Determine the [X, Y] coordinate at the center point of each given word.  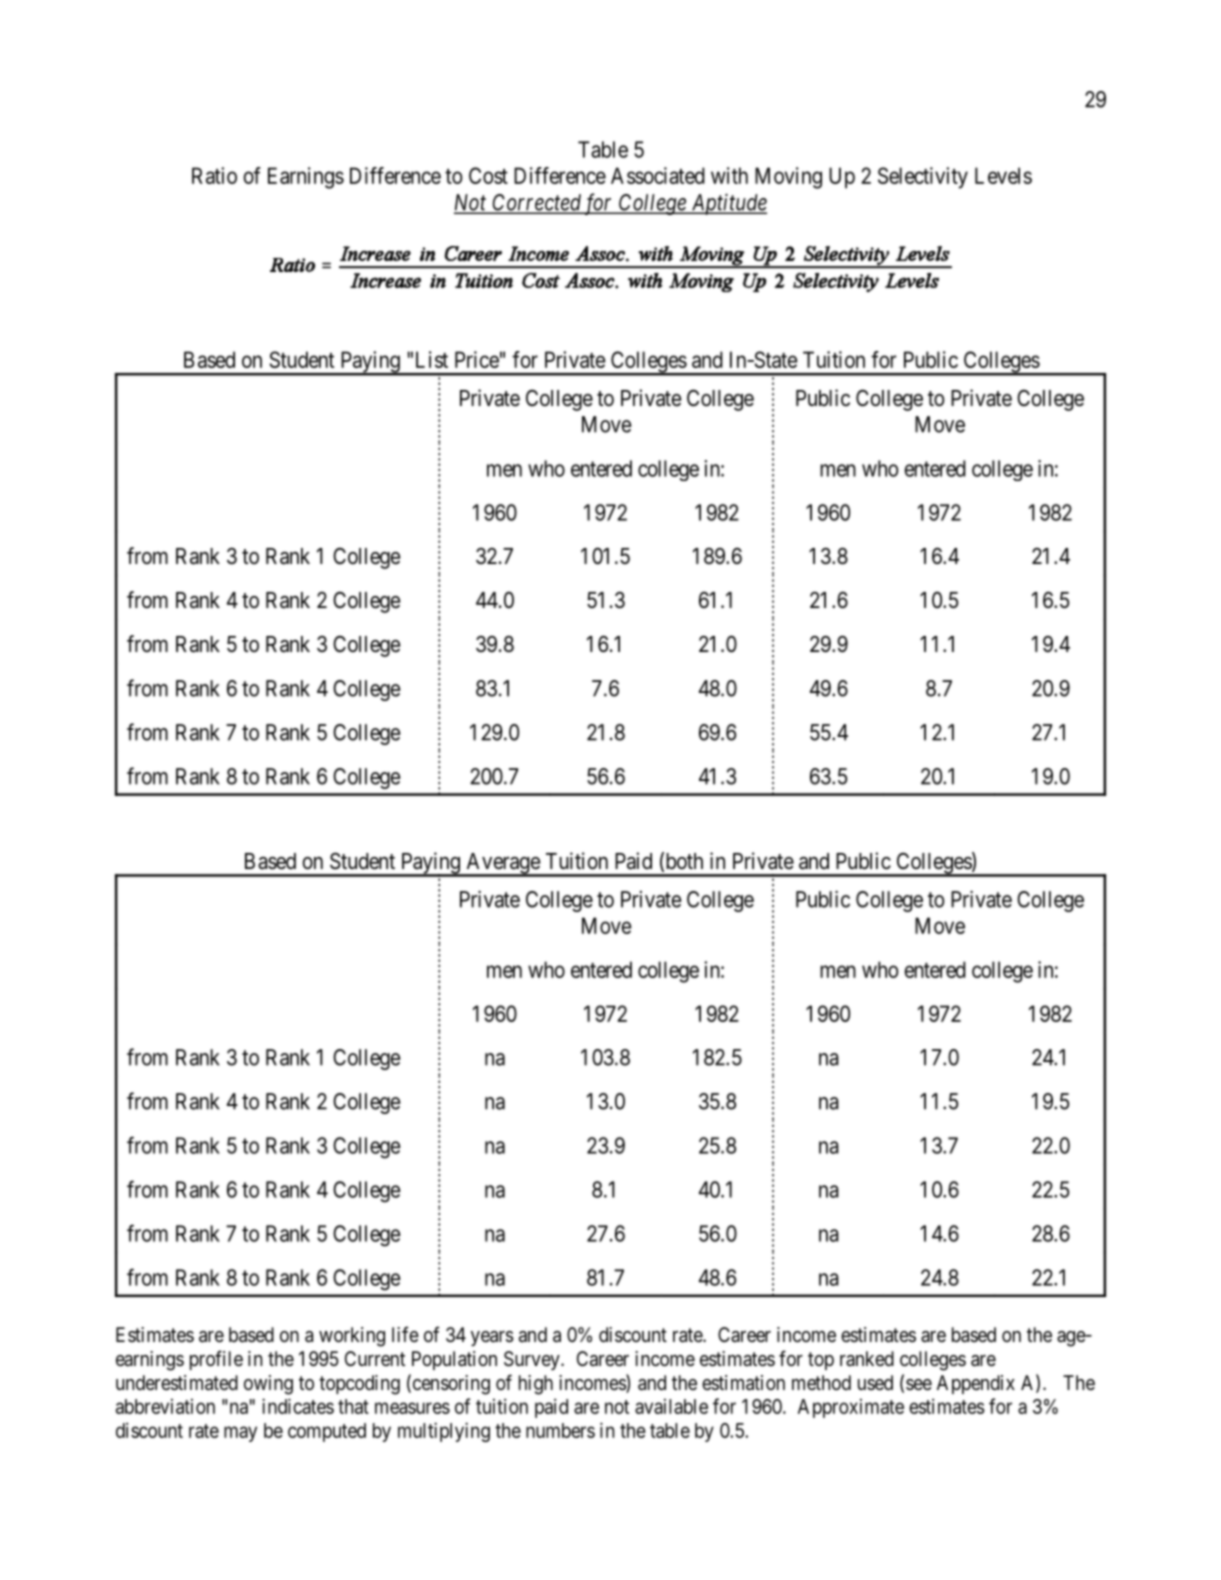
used [875, 1382]
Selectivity [923, 178]
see [919, 1385]
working [352, 1337]
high [536, 1385]
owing [268, 1385]
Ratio [214, 175]
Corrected [536, 203]
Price [477, 359]
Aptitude [728, 204]
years [492, 1338]
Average [502, 864]
